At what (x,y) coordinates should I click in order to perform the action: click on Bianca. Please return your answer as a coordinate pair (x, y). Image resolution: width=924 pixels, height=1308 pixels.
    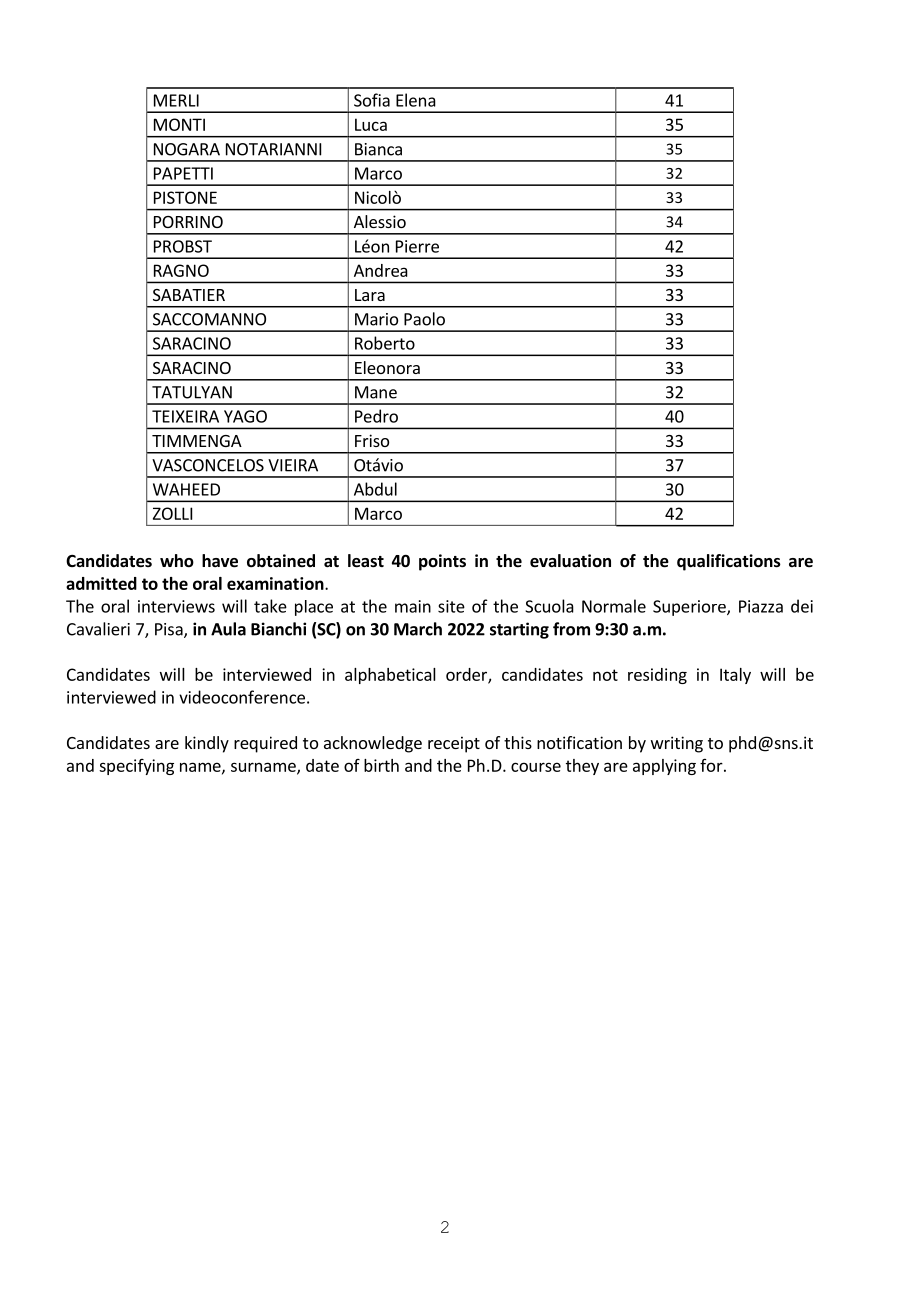
    Looking at the image, I should click on (378, 149).
